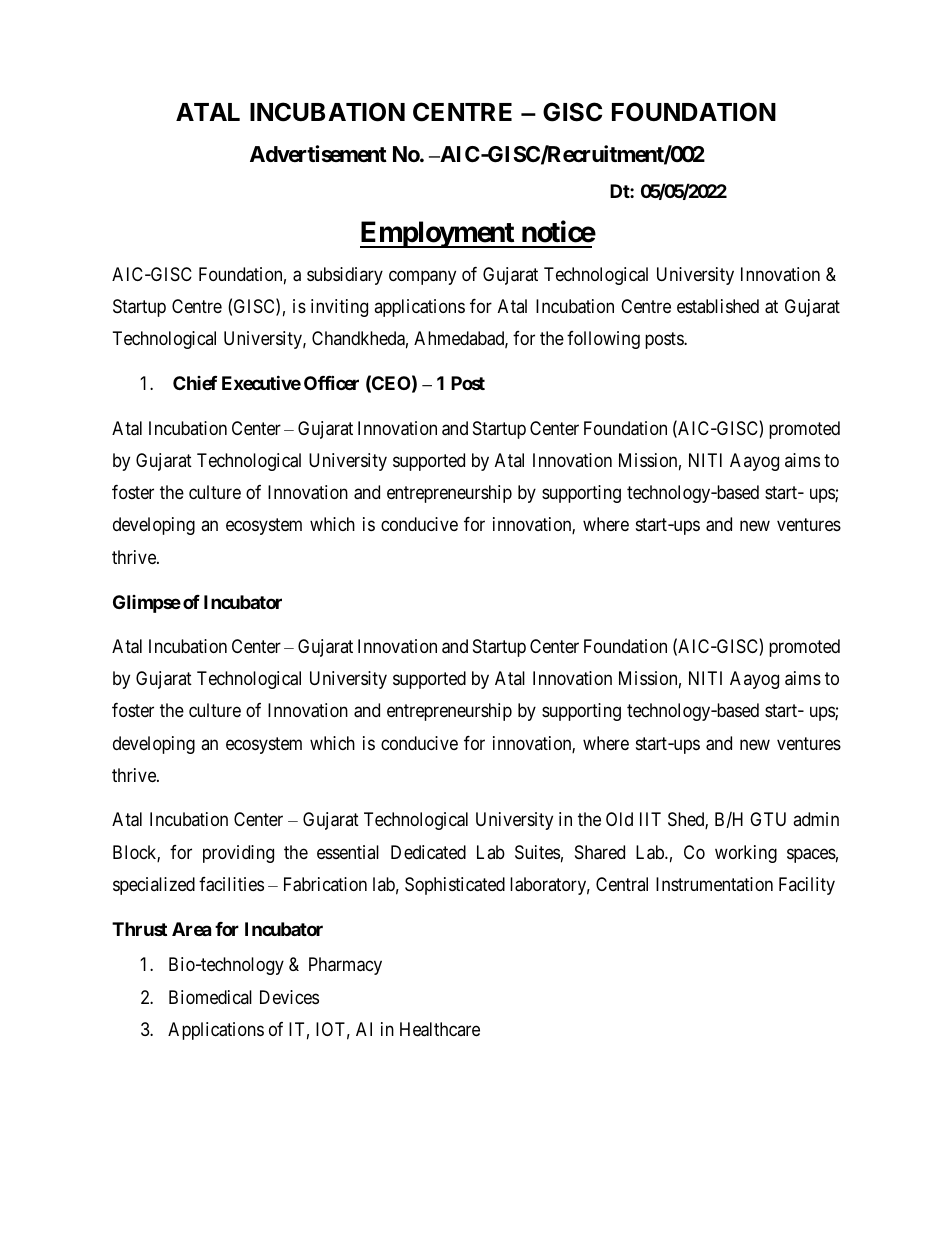 Image resolution: width=952 pixels, height=1233 pixels. What do you see at coordinates (195, 383) in the screenshot?
I see `Chief` at bounding box center [195, 383].
